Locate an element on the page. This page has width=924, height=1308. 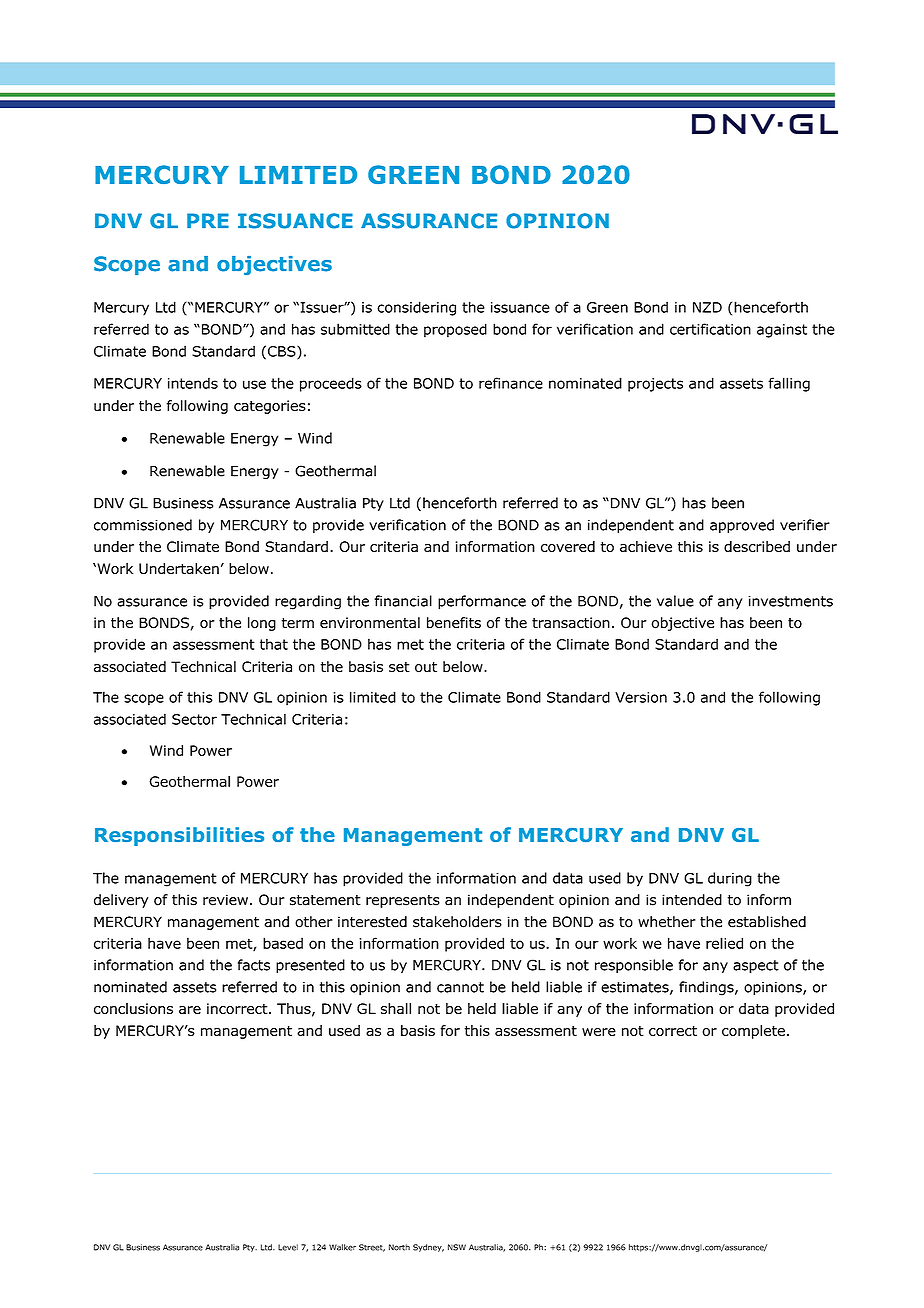
relied is located at coordinates (724, 943).
